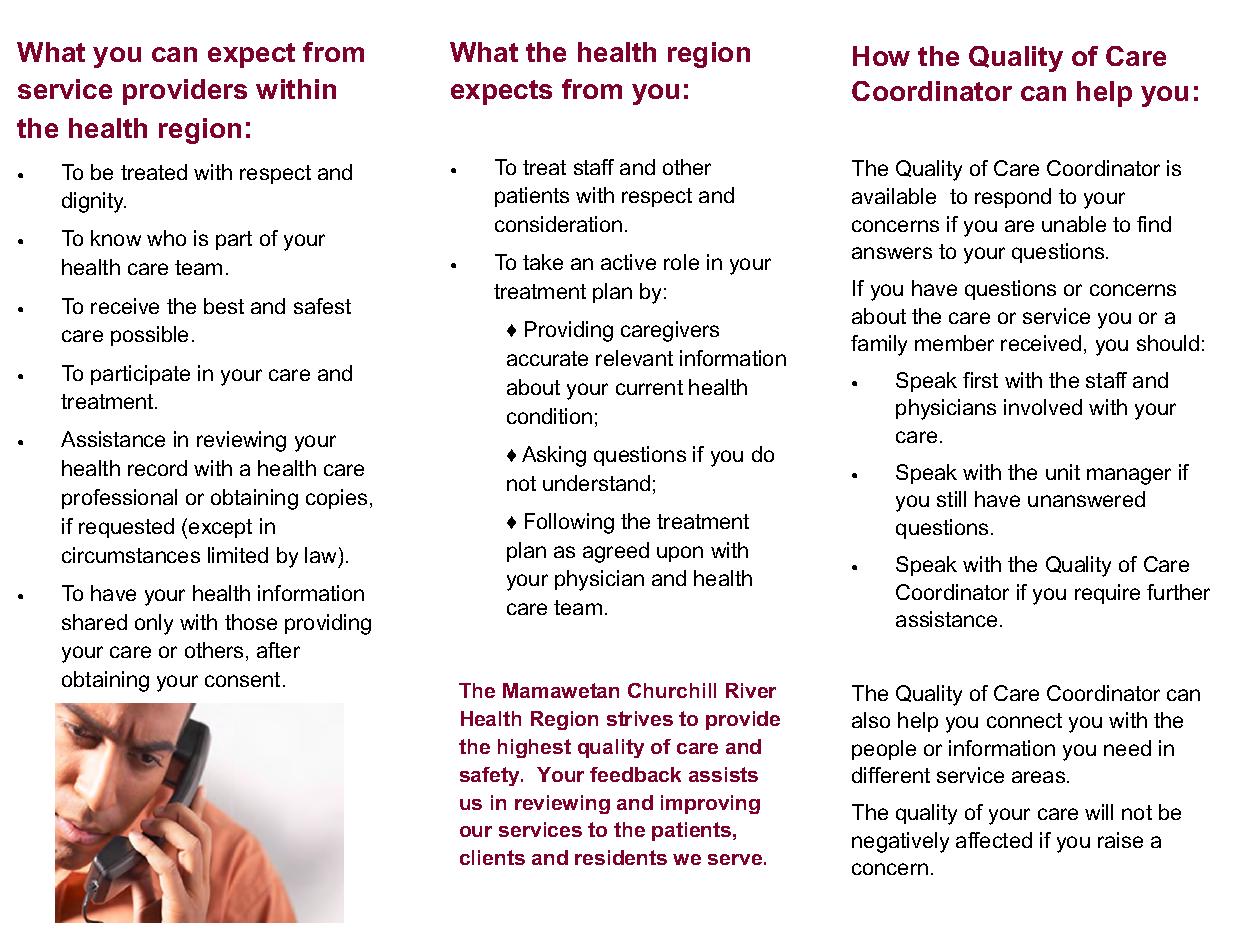  What do you see at coordinates (1013, 198) in the screenshot?
I see `respond` at bounding box center [1013, 198].
